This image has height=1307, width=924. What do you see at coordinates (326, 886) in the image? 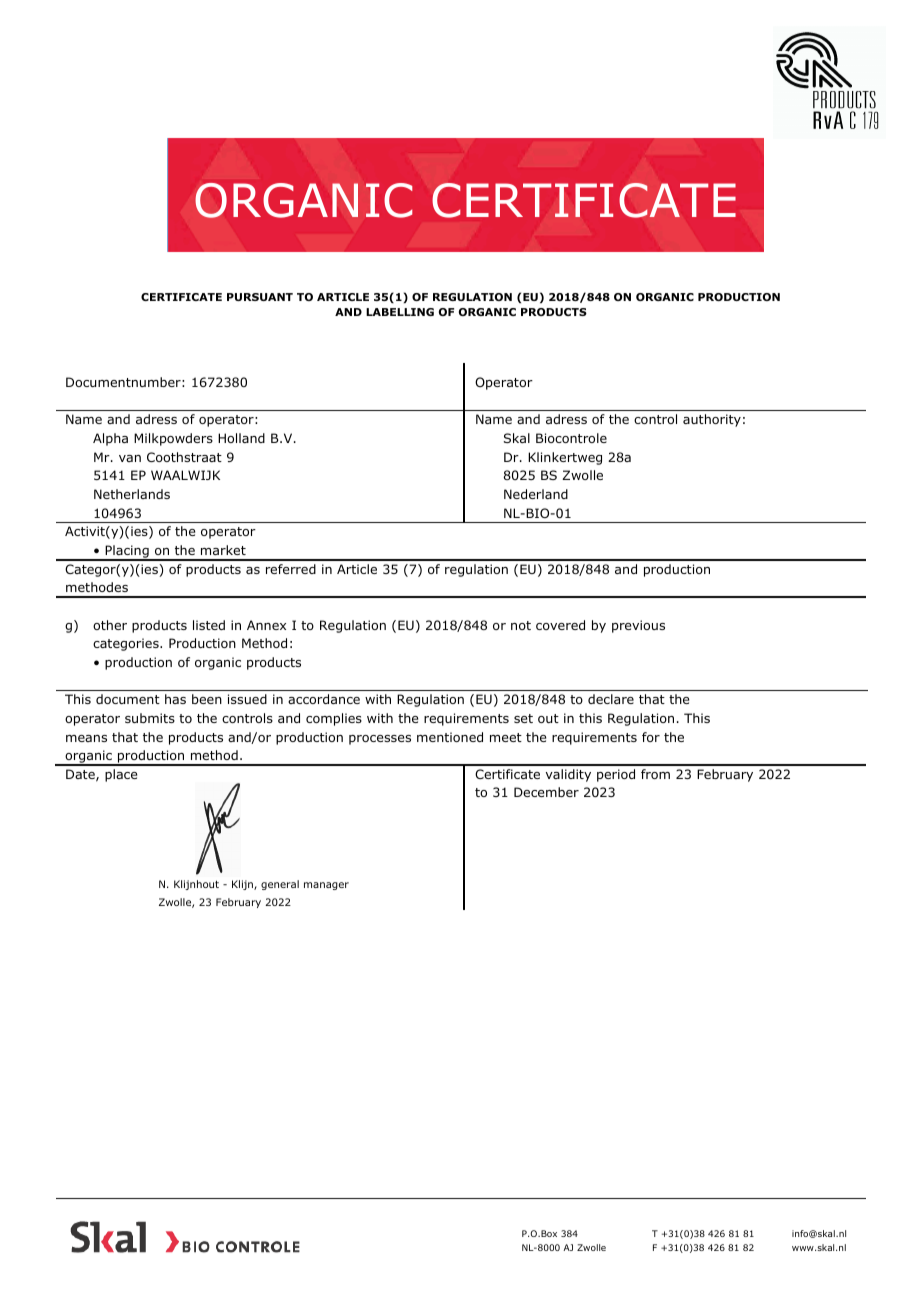
I see `manager` at bounding box center [326, 886].
